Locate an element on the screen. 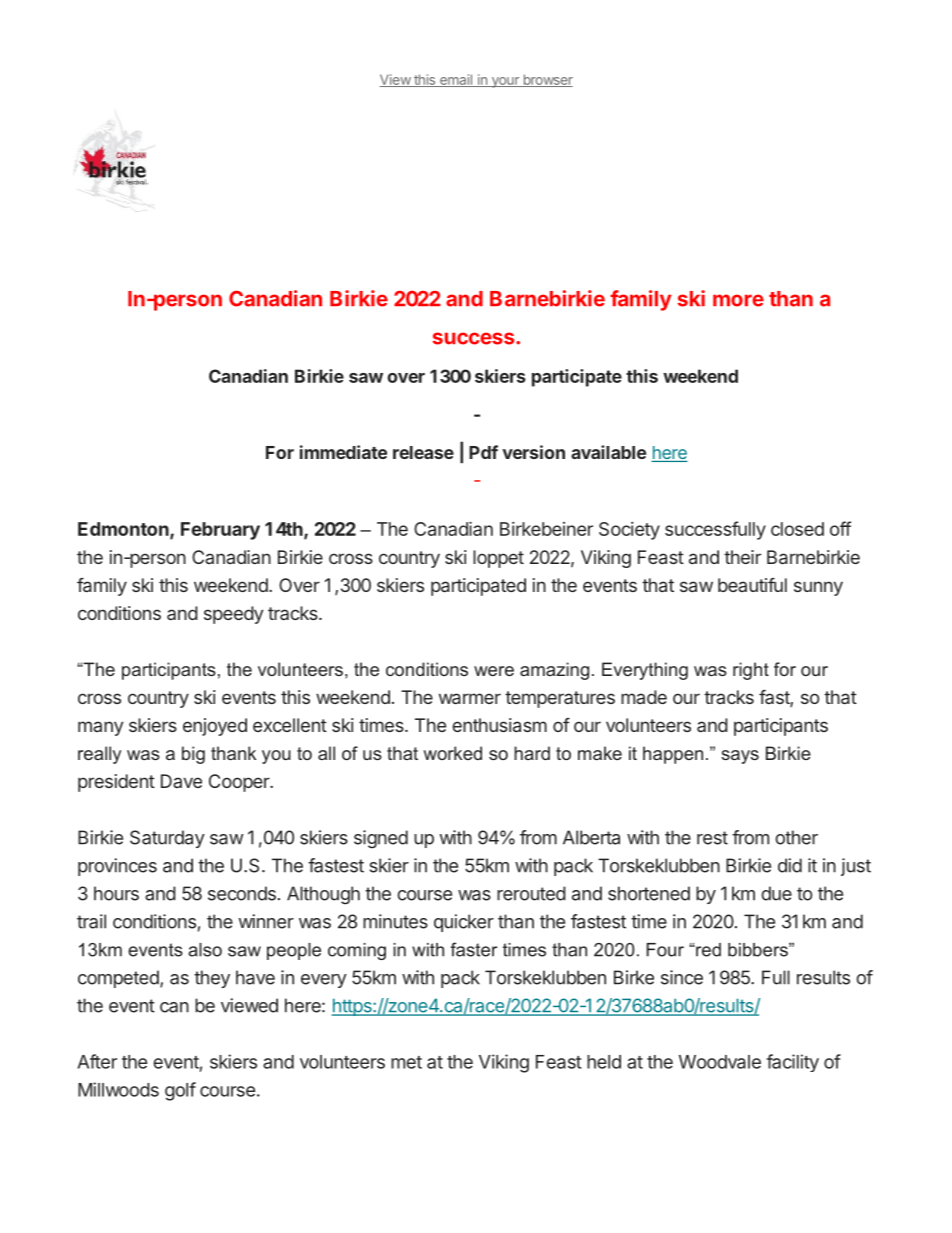 This screenshot has width=952, height=1233. browser is located at coordinates (547, 80).
